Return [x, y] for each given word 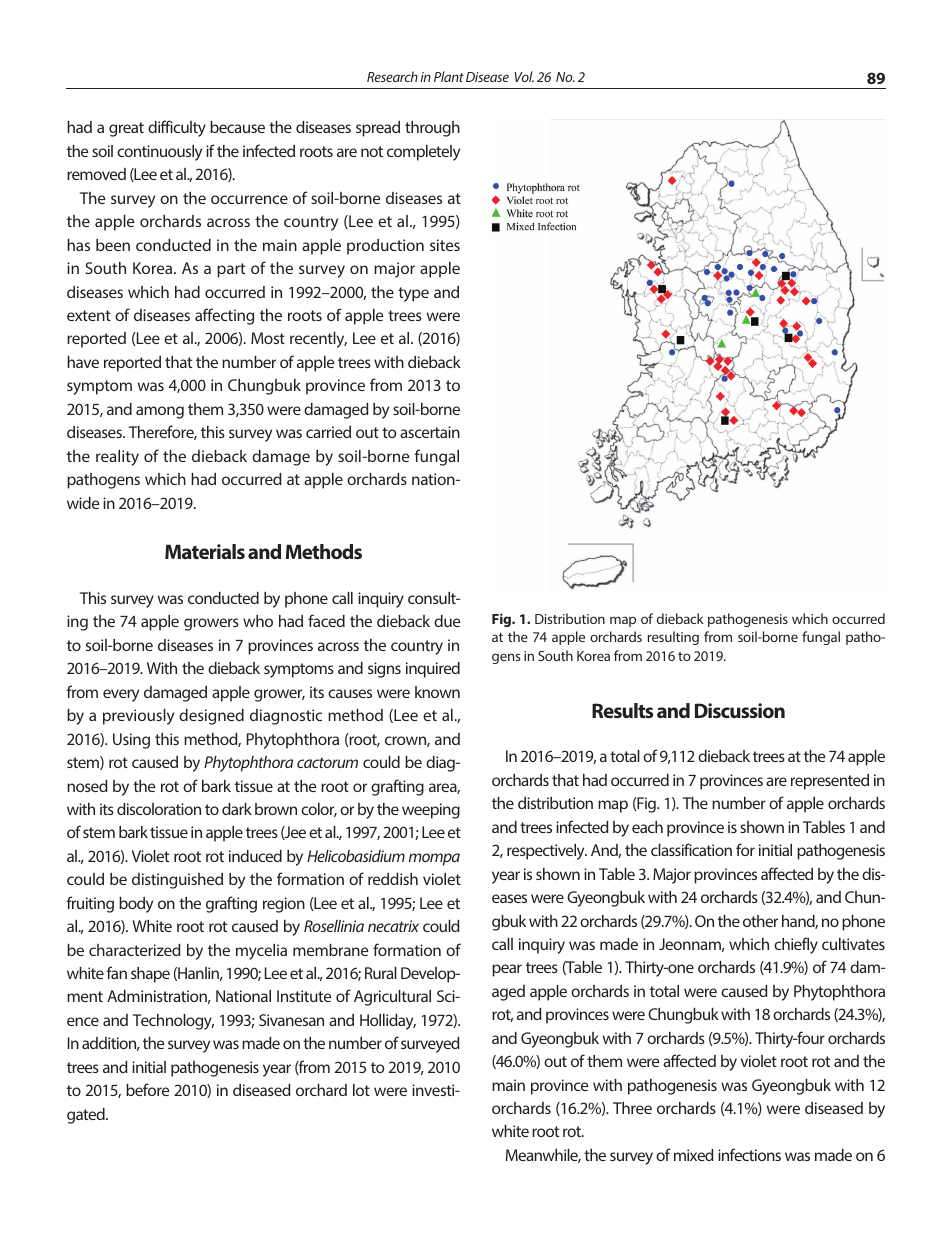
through [432, 129]
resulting [673, 638]
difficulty [177, 128]
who [258, 621]
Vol [524, 76]
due [447, 621]
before [147, 1089]
